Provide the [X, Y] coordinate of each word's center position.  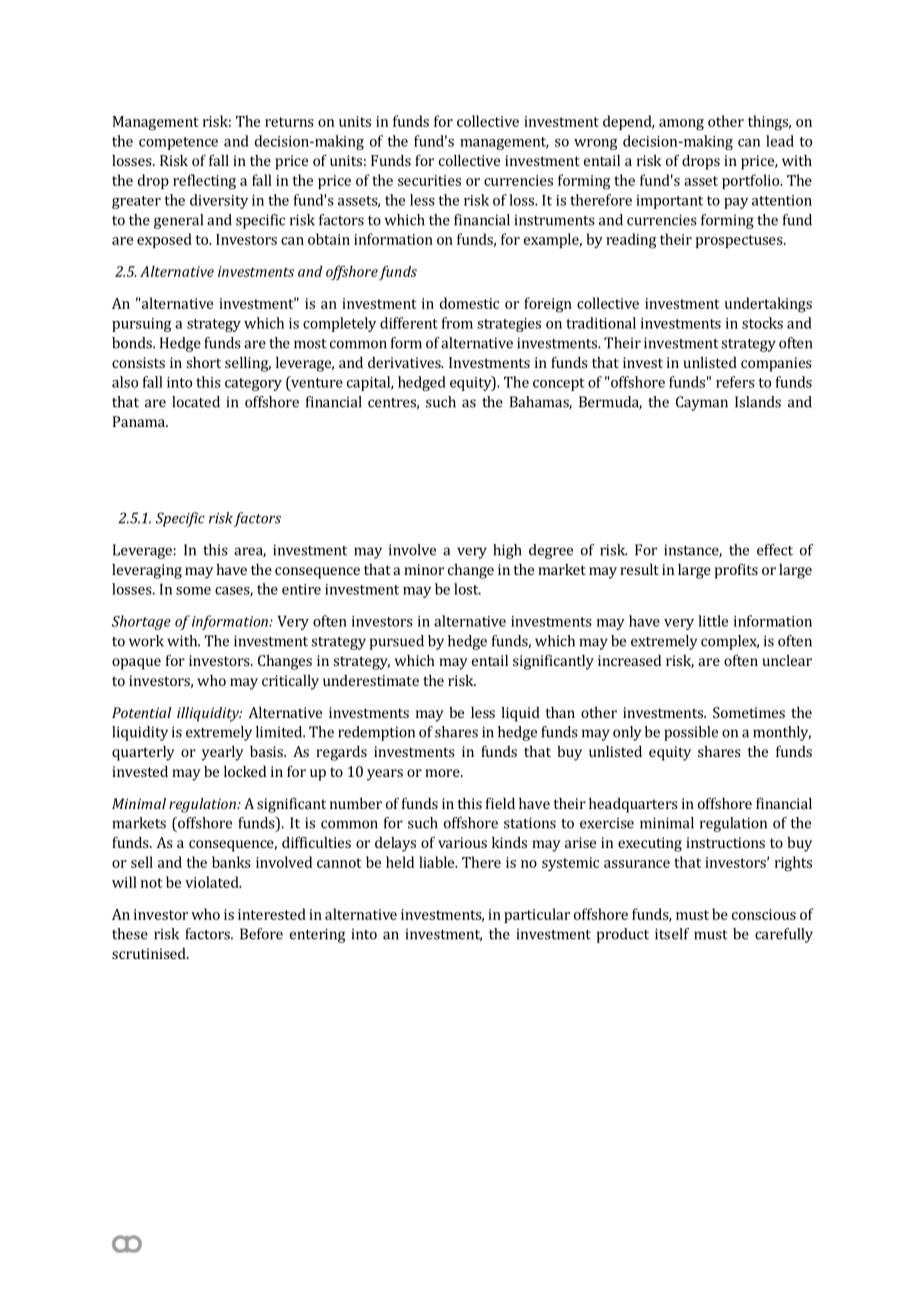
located [196, 402]
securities [429, 180]
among [681, 125]
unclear [787, 660]
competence [178, 143]
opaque [136, 664]
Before [261, 934]
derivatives [405, 362]
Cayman [702, 403]
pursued [397, 642]
